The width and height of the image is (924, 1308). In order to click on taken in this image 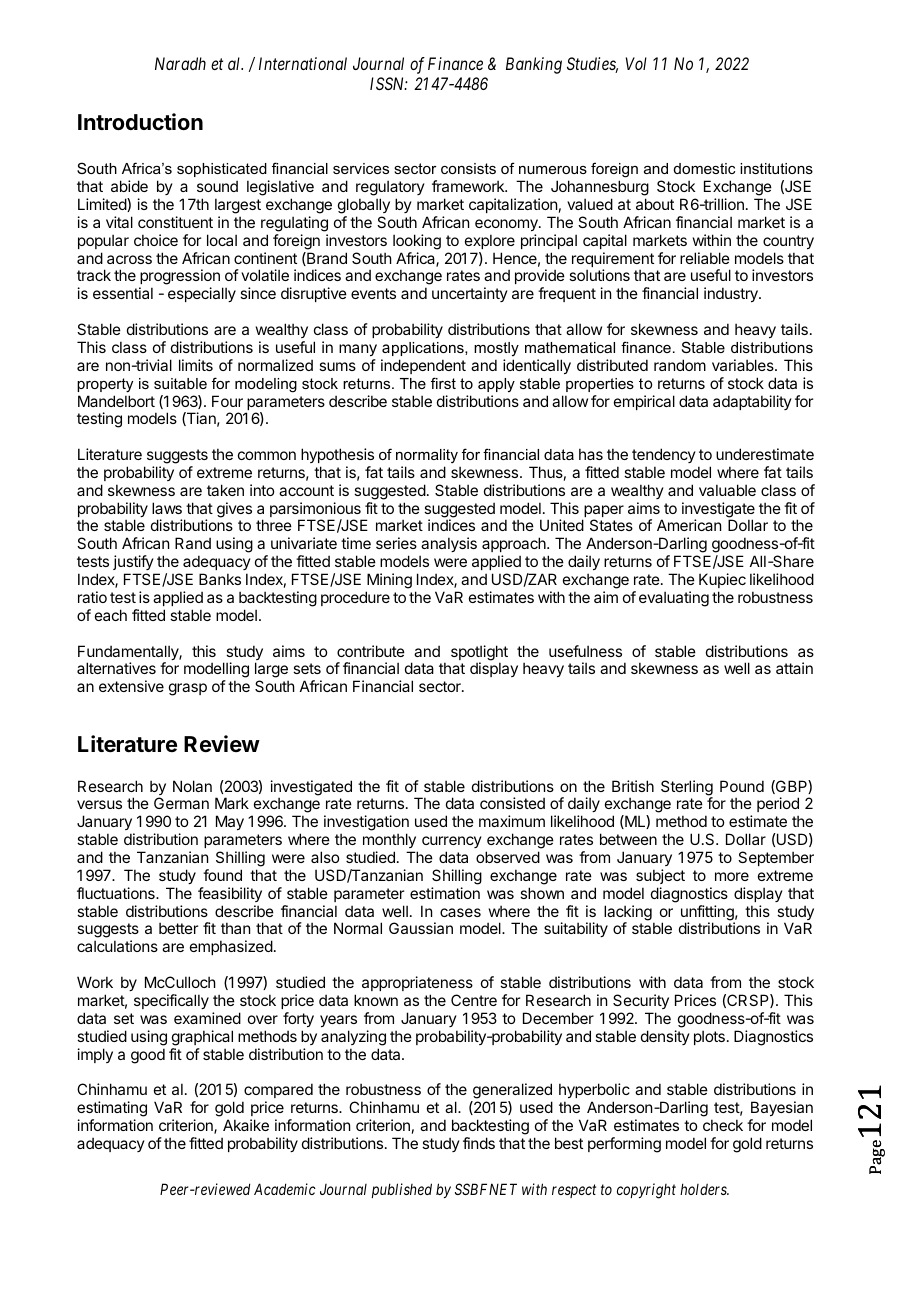, I will do `click(225, 490)`.
